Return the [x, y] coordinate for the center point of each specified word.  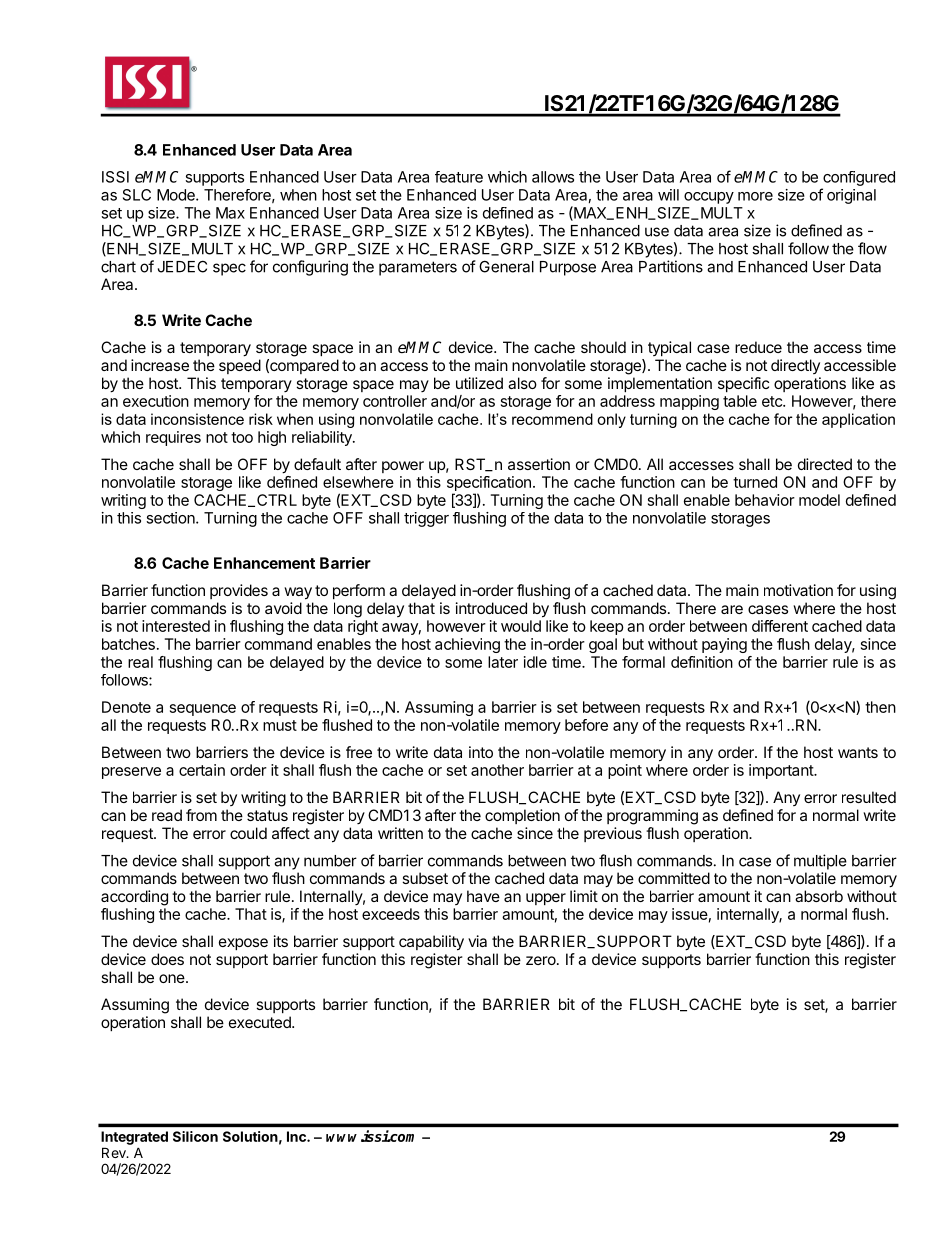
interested [176, 626]
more [755, 196]
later [503, 662]
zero [542, 960]
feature [459, 177]
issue [690, 914]
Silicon [195, 1136]
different [780, 626]
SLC [137, 195]
